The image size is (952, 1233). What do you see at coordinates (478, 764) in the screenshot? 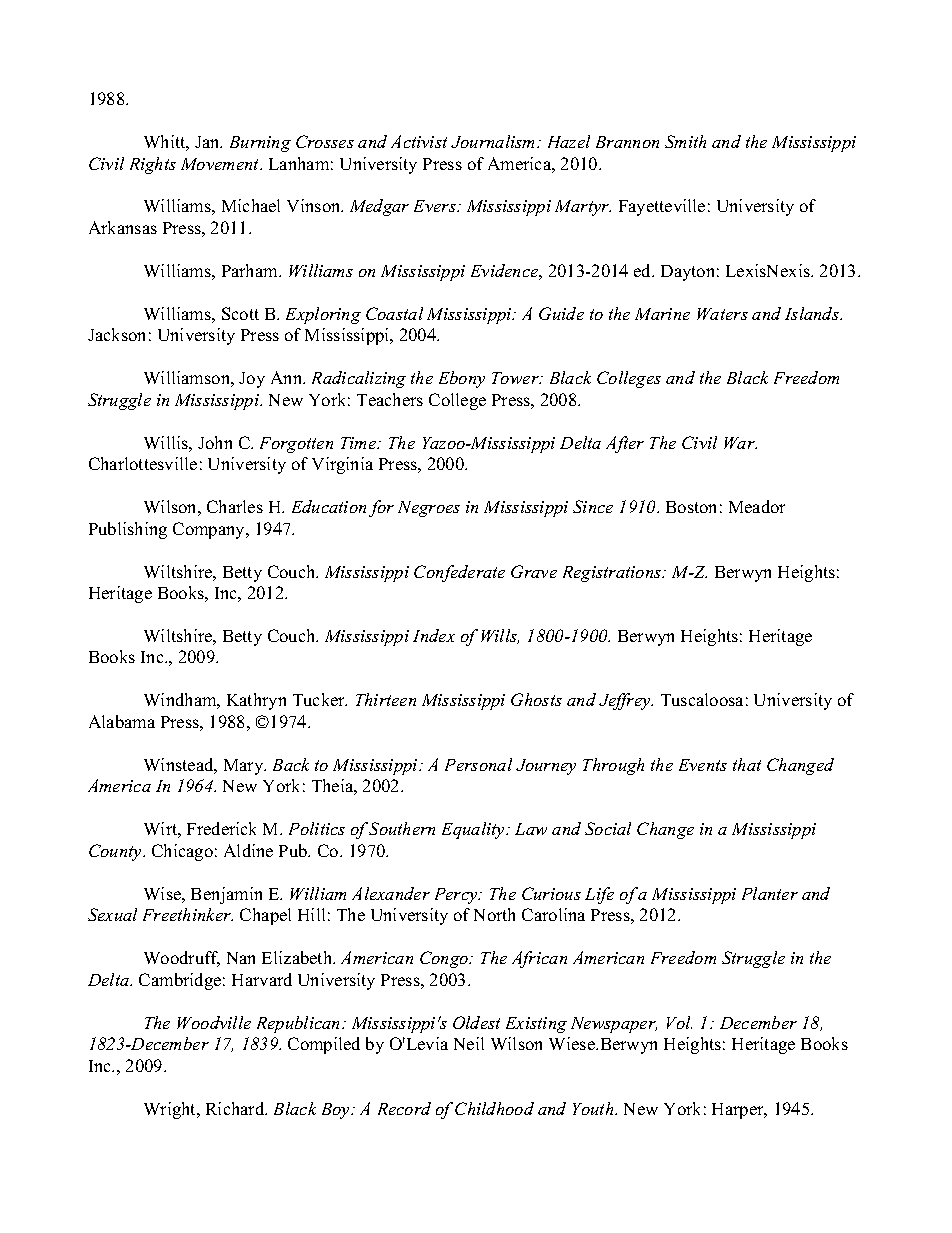
I see `Personal` at bounding box center [478, 764].
